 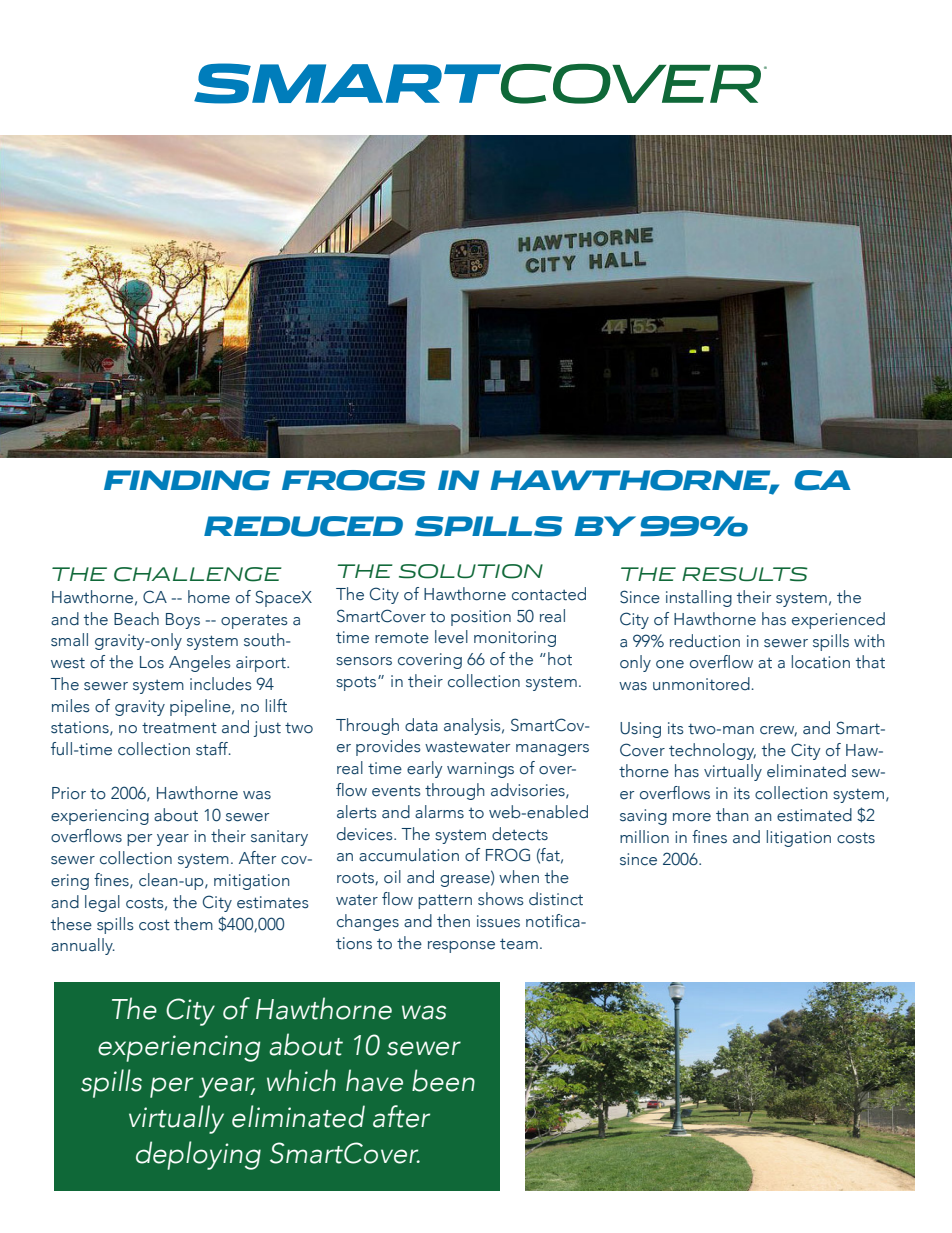 What do you see at coordinates (471, 571) in the image?
I see `SOLUTION` at bounding box center [471, 571].
